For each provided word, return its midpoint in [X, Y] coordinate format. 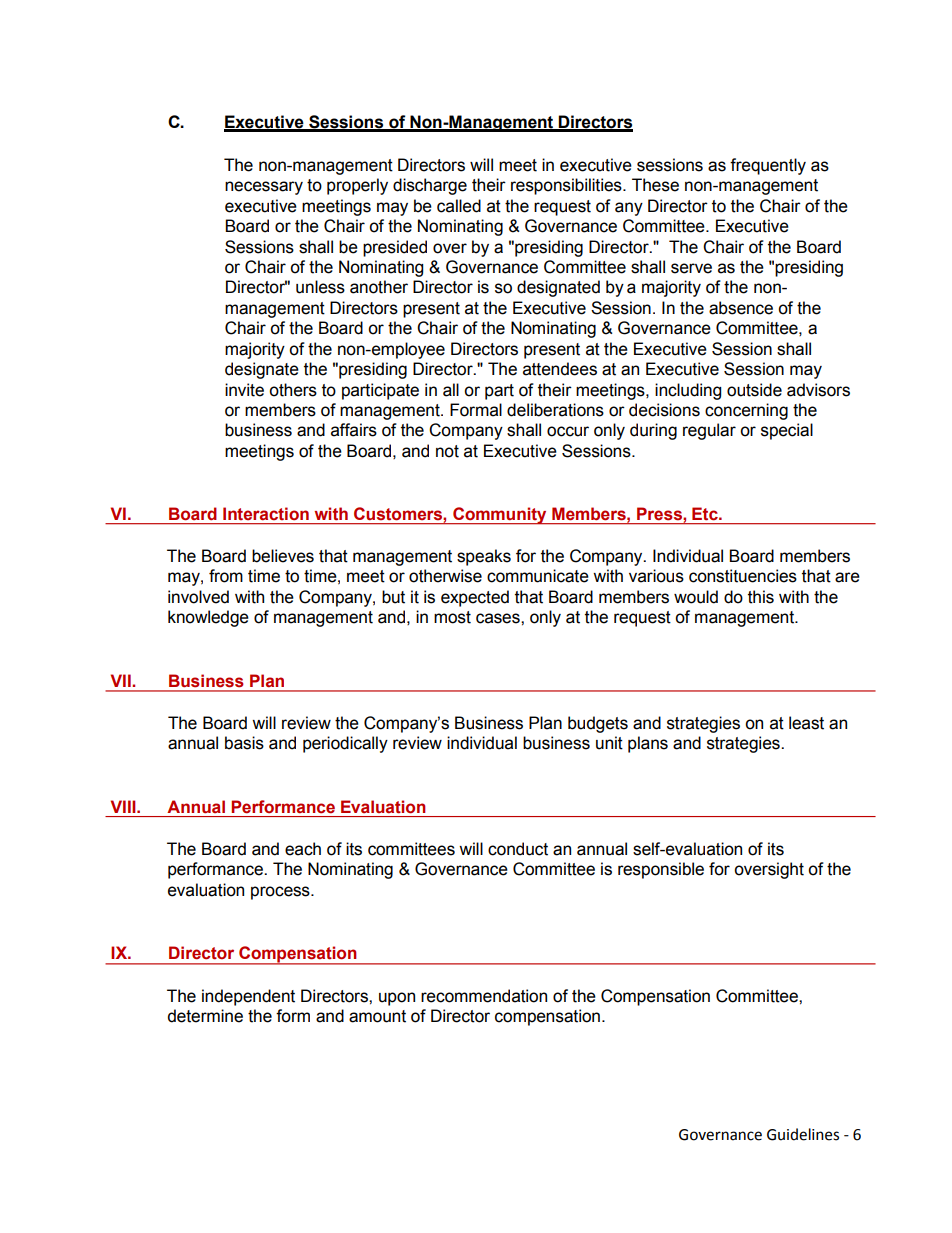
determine [205, 1016]
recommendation [484, 996]
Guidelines [803, 1134]
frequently [768, 166]
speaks [484, 557]
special [787, 431]
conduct [518, 849]
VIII [124, 806]
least [806, 723]
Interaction [266, 514]
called [459, 206]
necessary [264, 188]
